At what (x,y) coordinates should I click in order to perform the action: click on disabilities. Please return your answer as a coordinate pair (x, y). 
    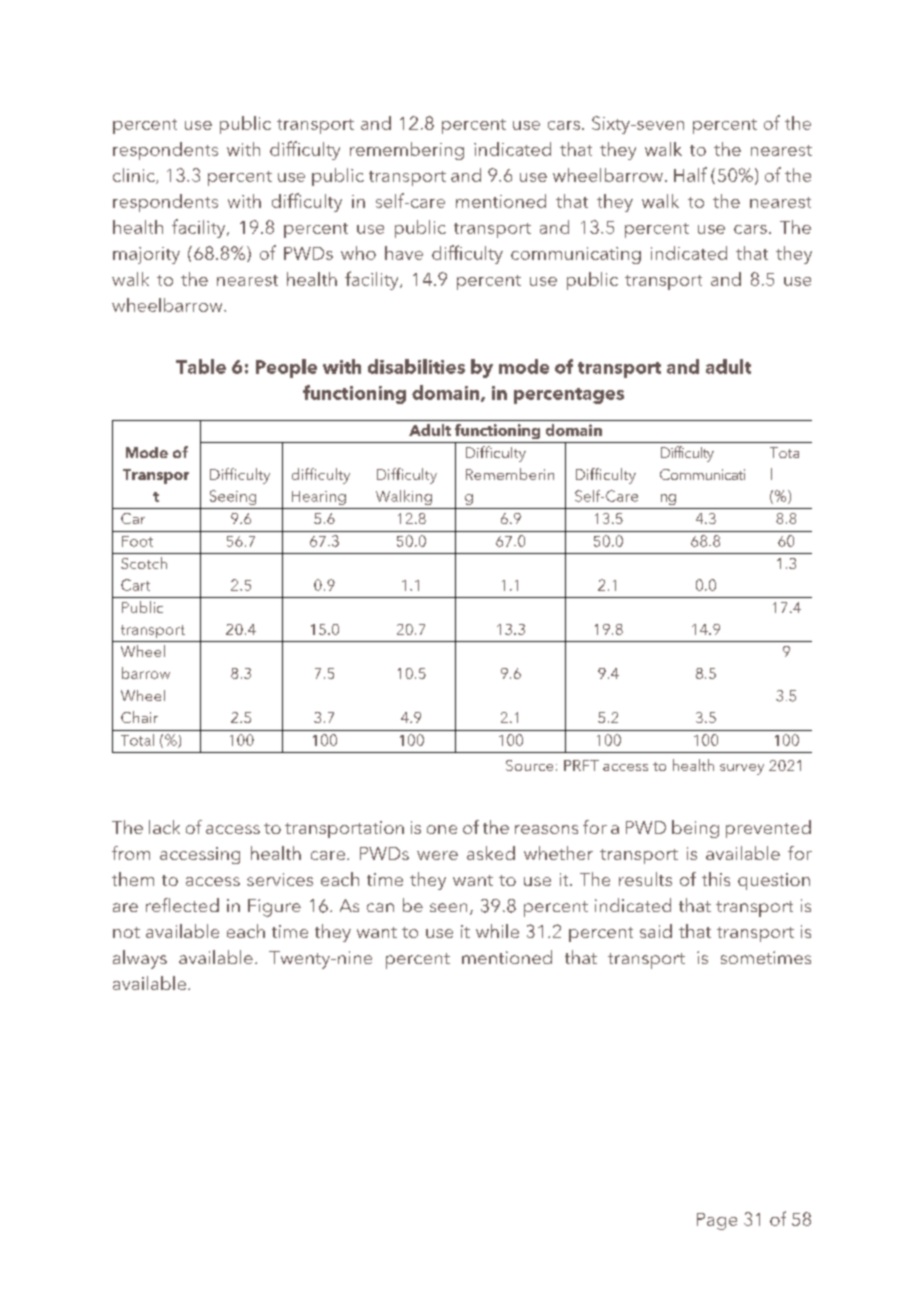
    Looking at the image, I should click on (416, 366).
